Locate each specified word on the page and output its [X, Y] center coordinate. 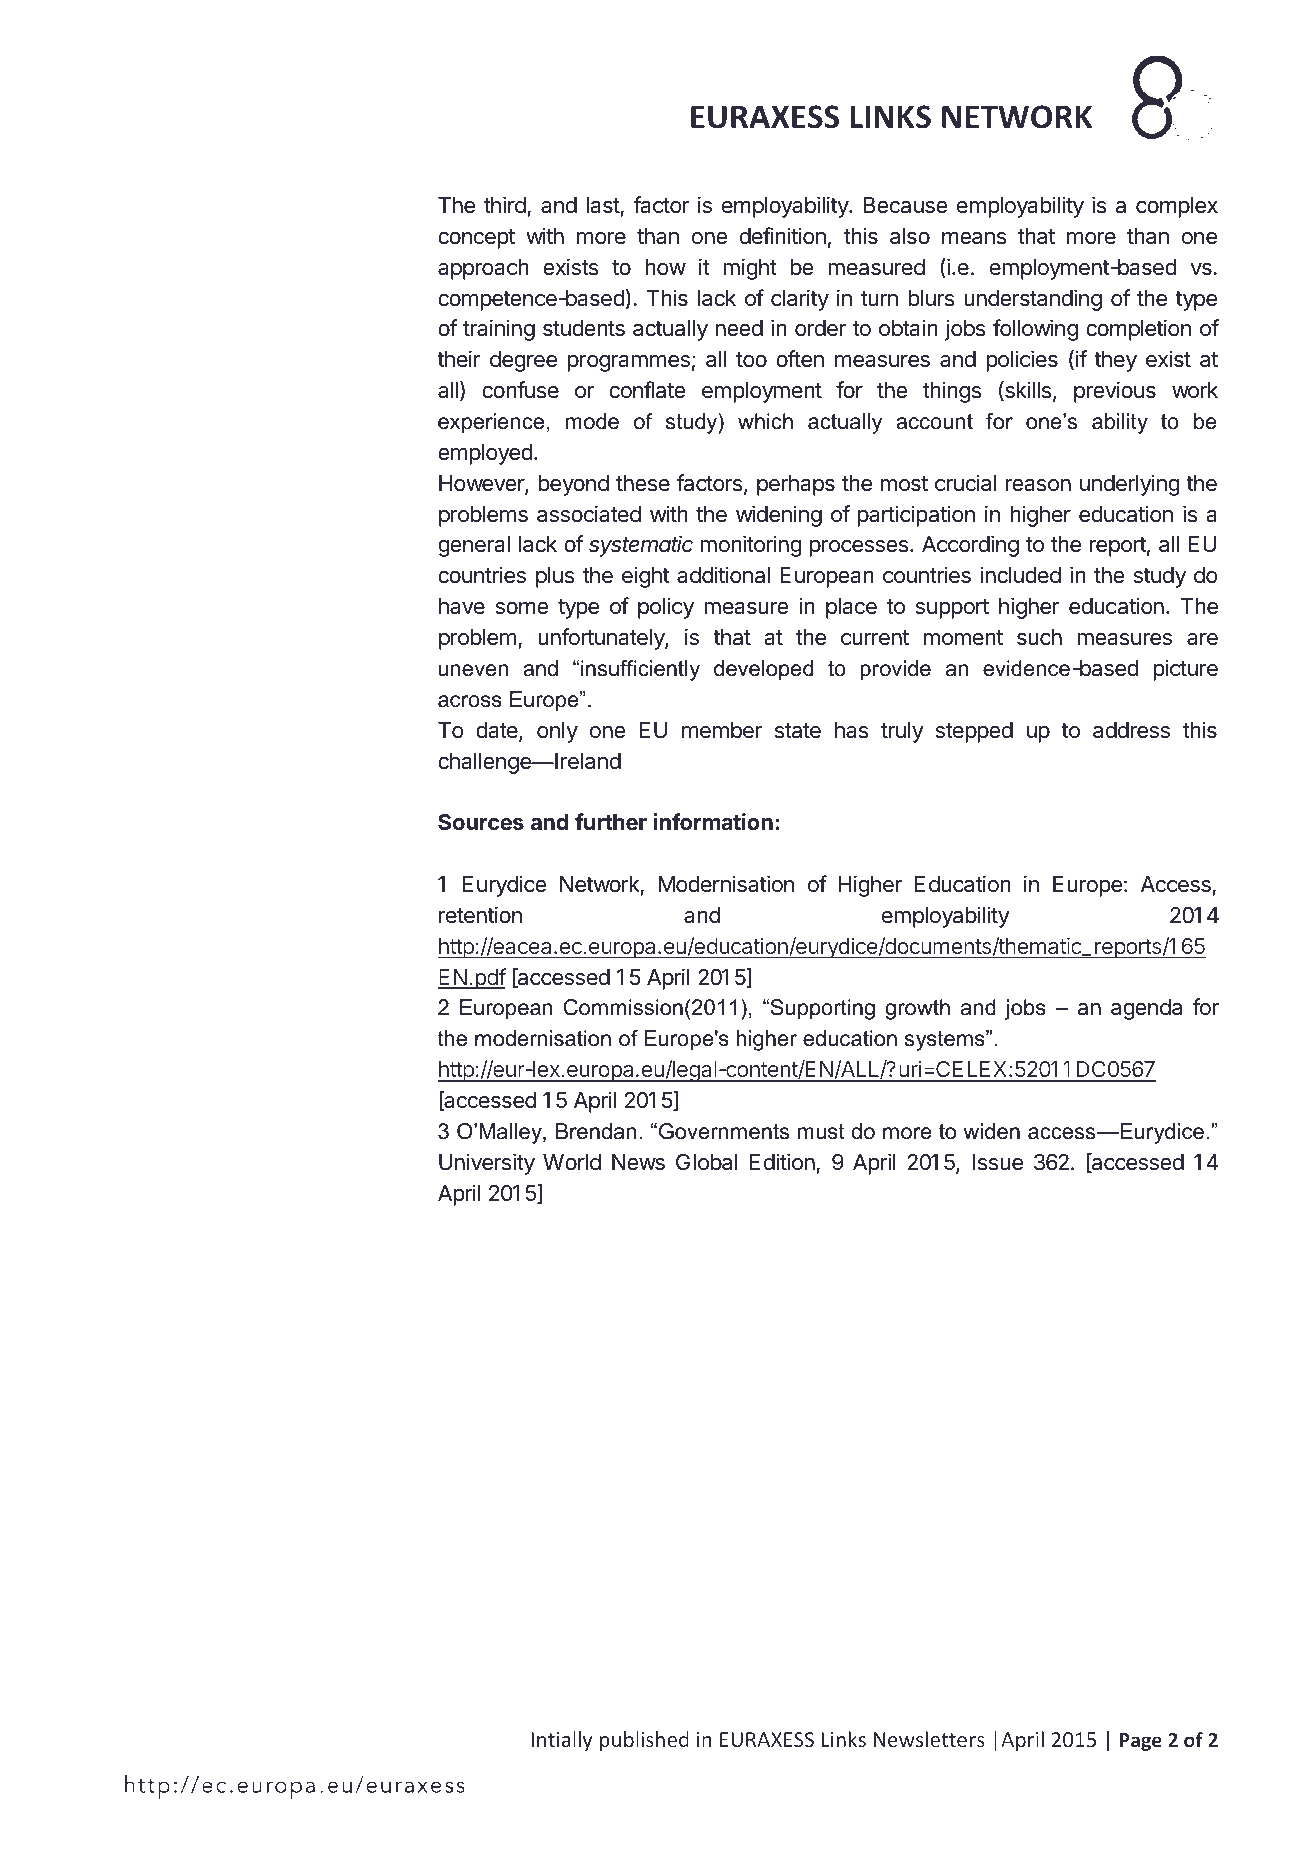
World [572, 1162]
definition [783, 236]
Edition [782, 1162]
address [1131, 730]
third [505, 205]
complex [1177, 207]
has [851, 730]
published [644, 1741]
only [557, 732]
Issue [997, 1162]
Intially [562, 1741]
